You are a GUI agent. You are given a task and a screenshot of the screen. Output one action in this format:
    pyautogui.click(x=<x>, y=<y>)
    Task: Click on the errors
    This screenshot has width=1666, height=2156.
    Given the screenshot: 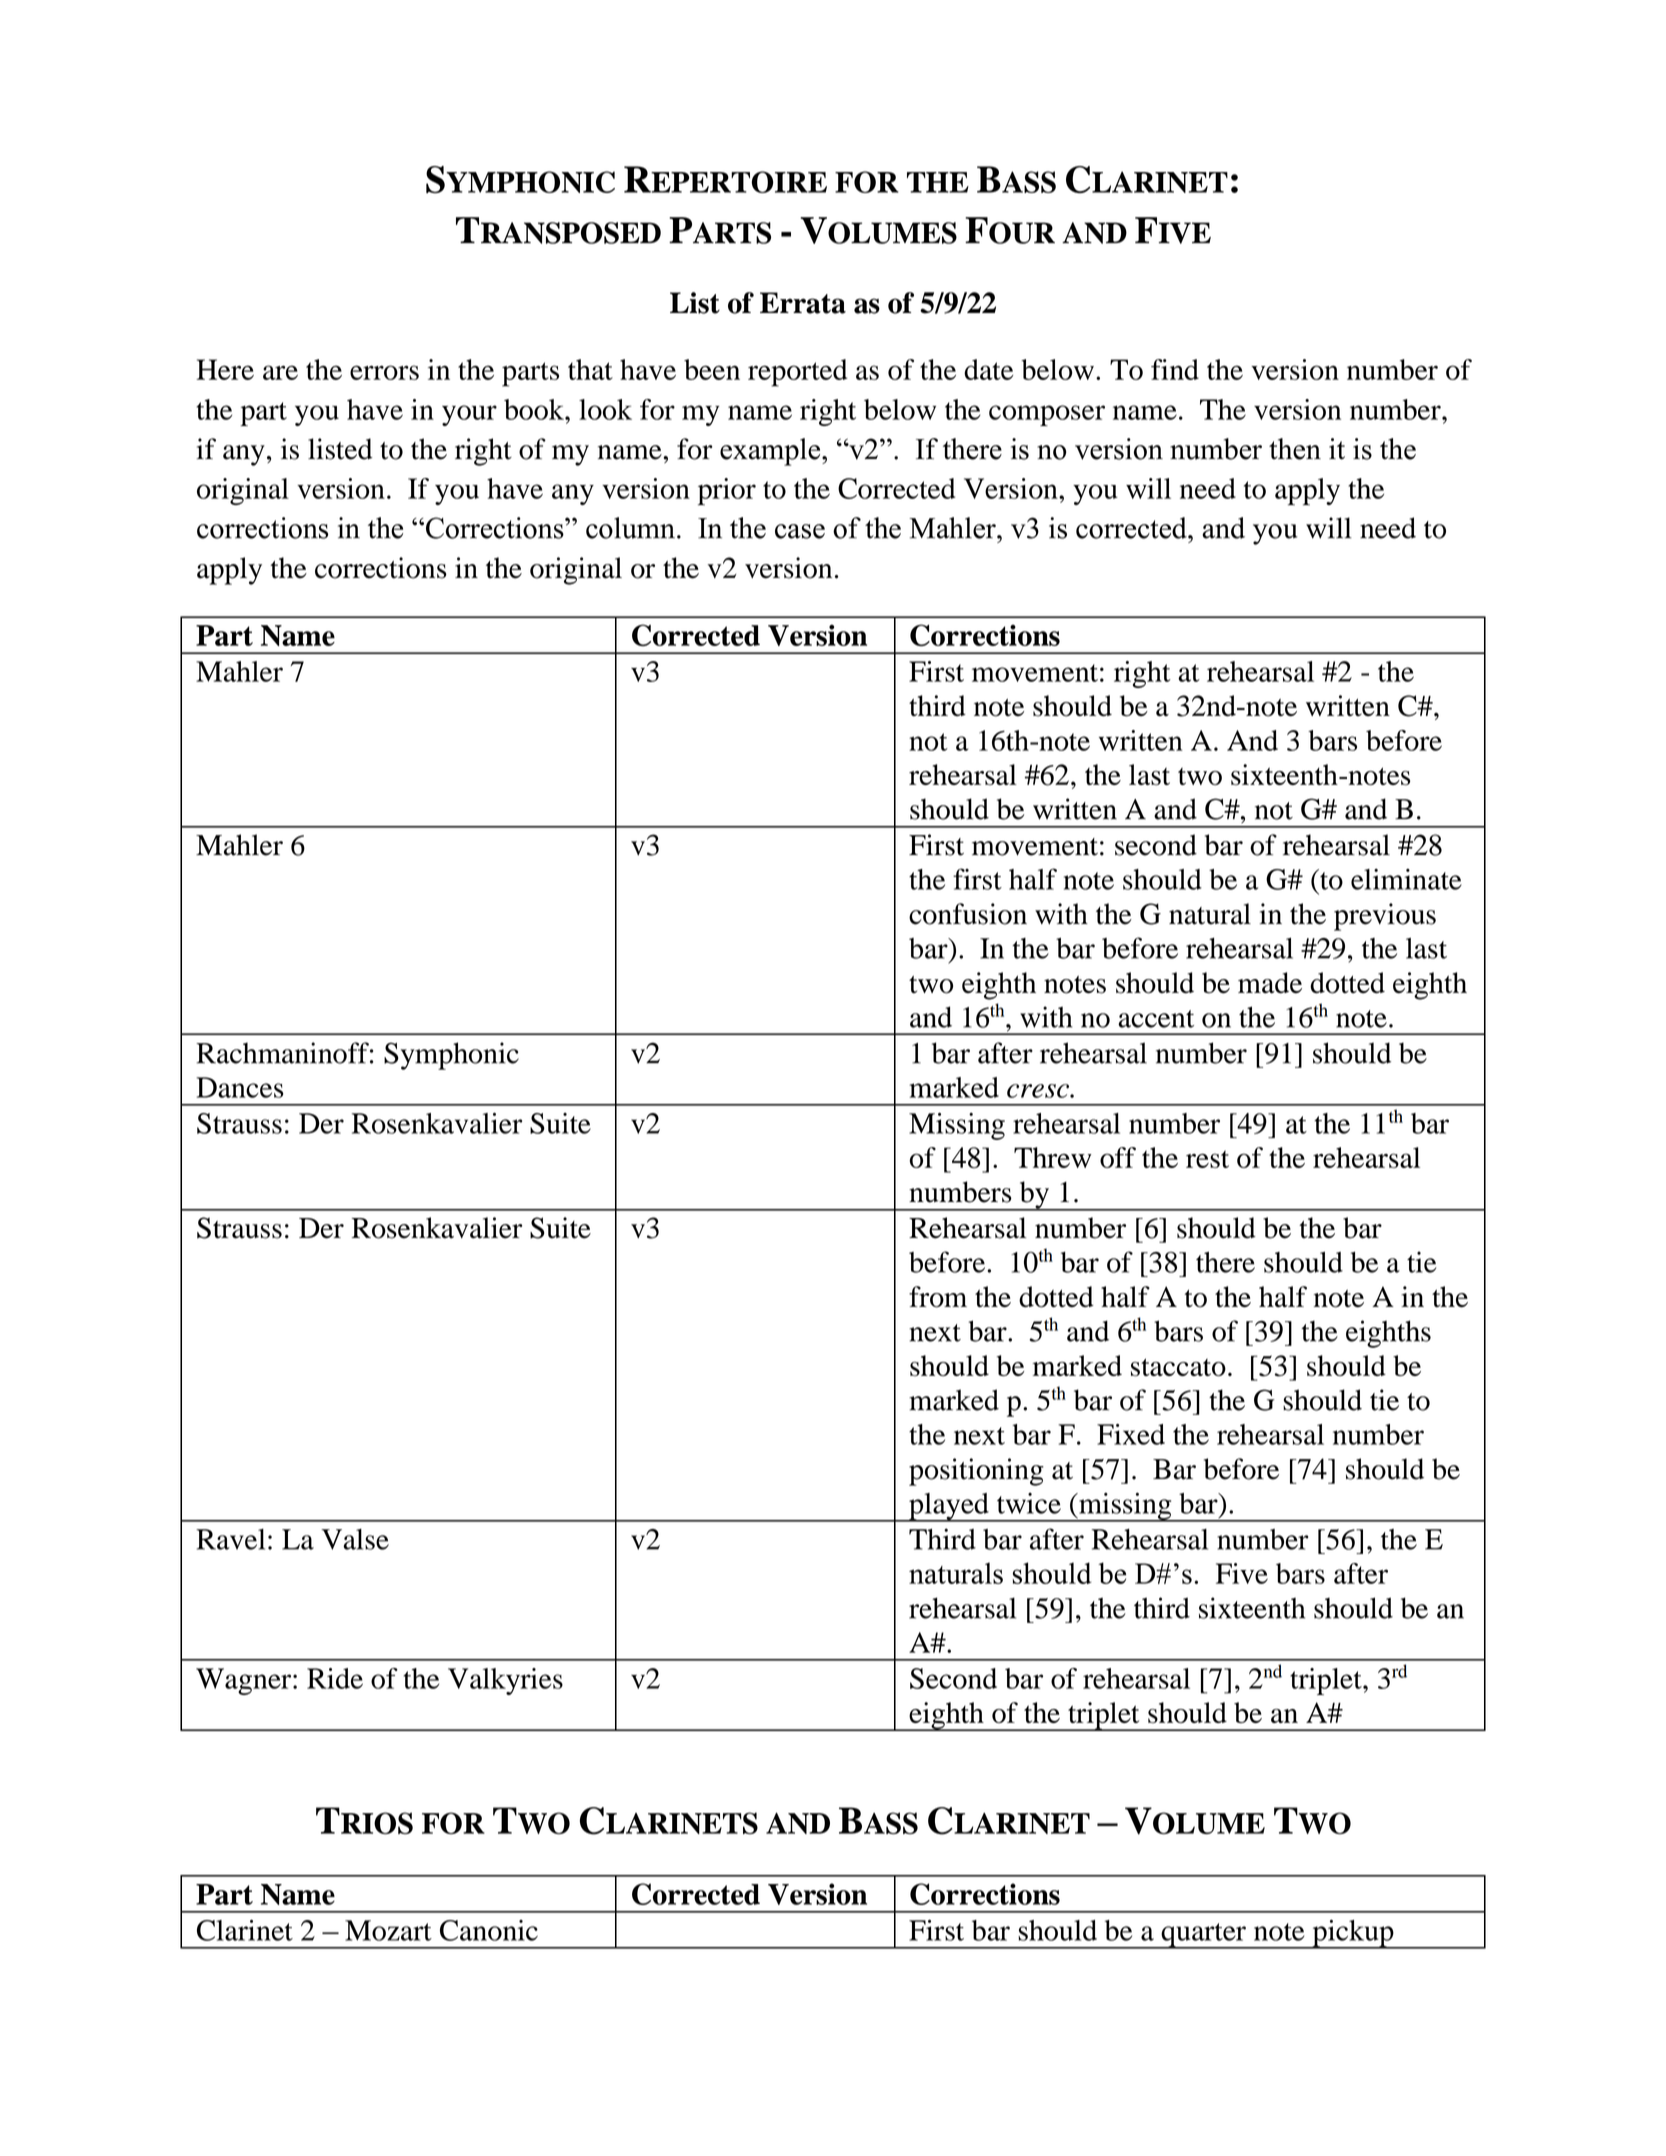 What is the action you would take?
    pyautogui.click(x=384, y=372)
